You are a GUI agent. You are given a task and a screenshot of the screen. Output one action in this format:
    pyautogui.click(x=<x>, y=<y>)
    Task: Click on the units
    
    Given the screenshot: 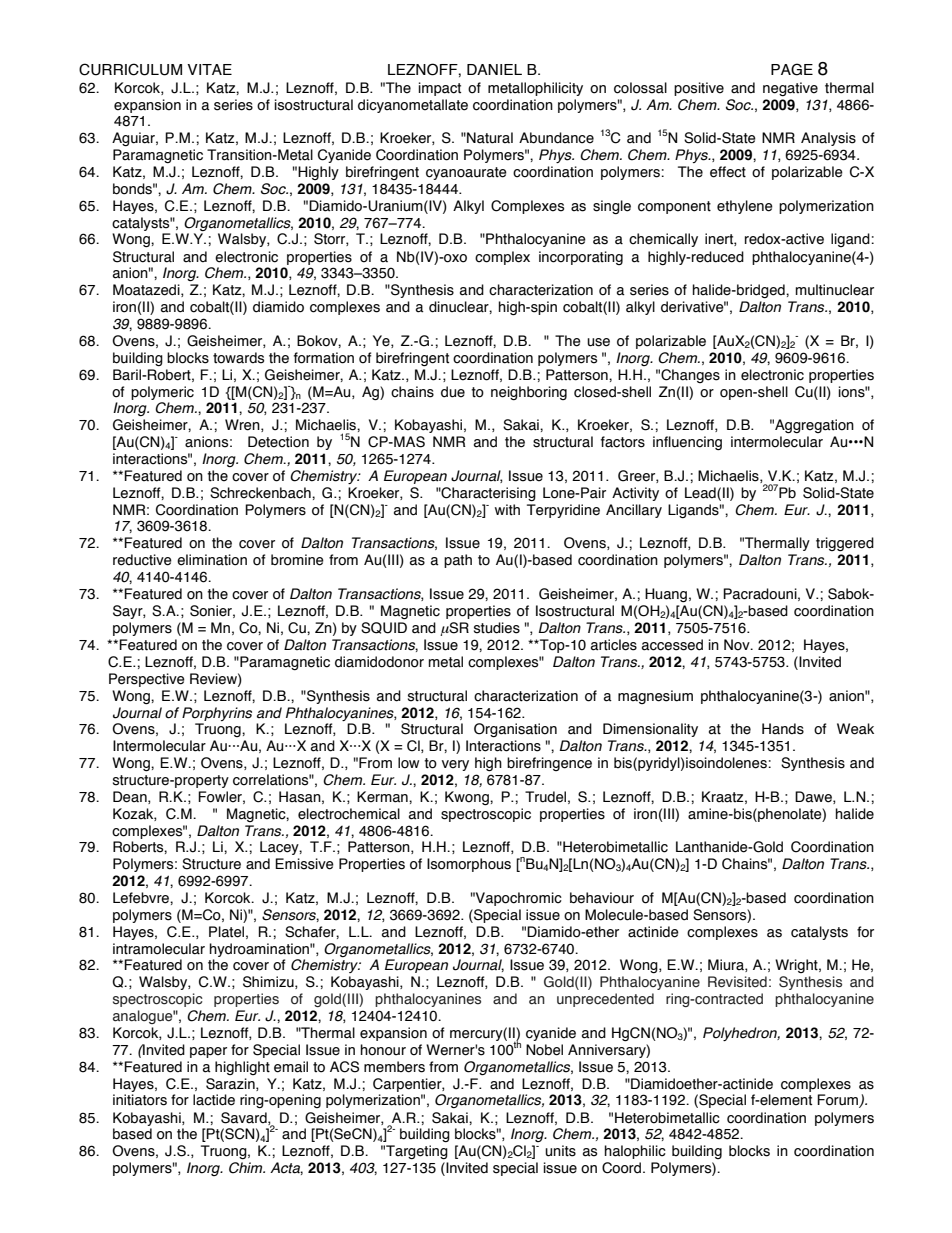 What is the action you would take?
    pyautogui.click(x=560, y=1151)
